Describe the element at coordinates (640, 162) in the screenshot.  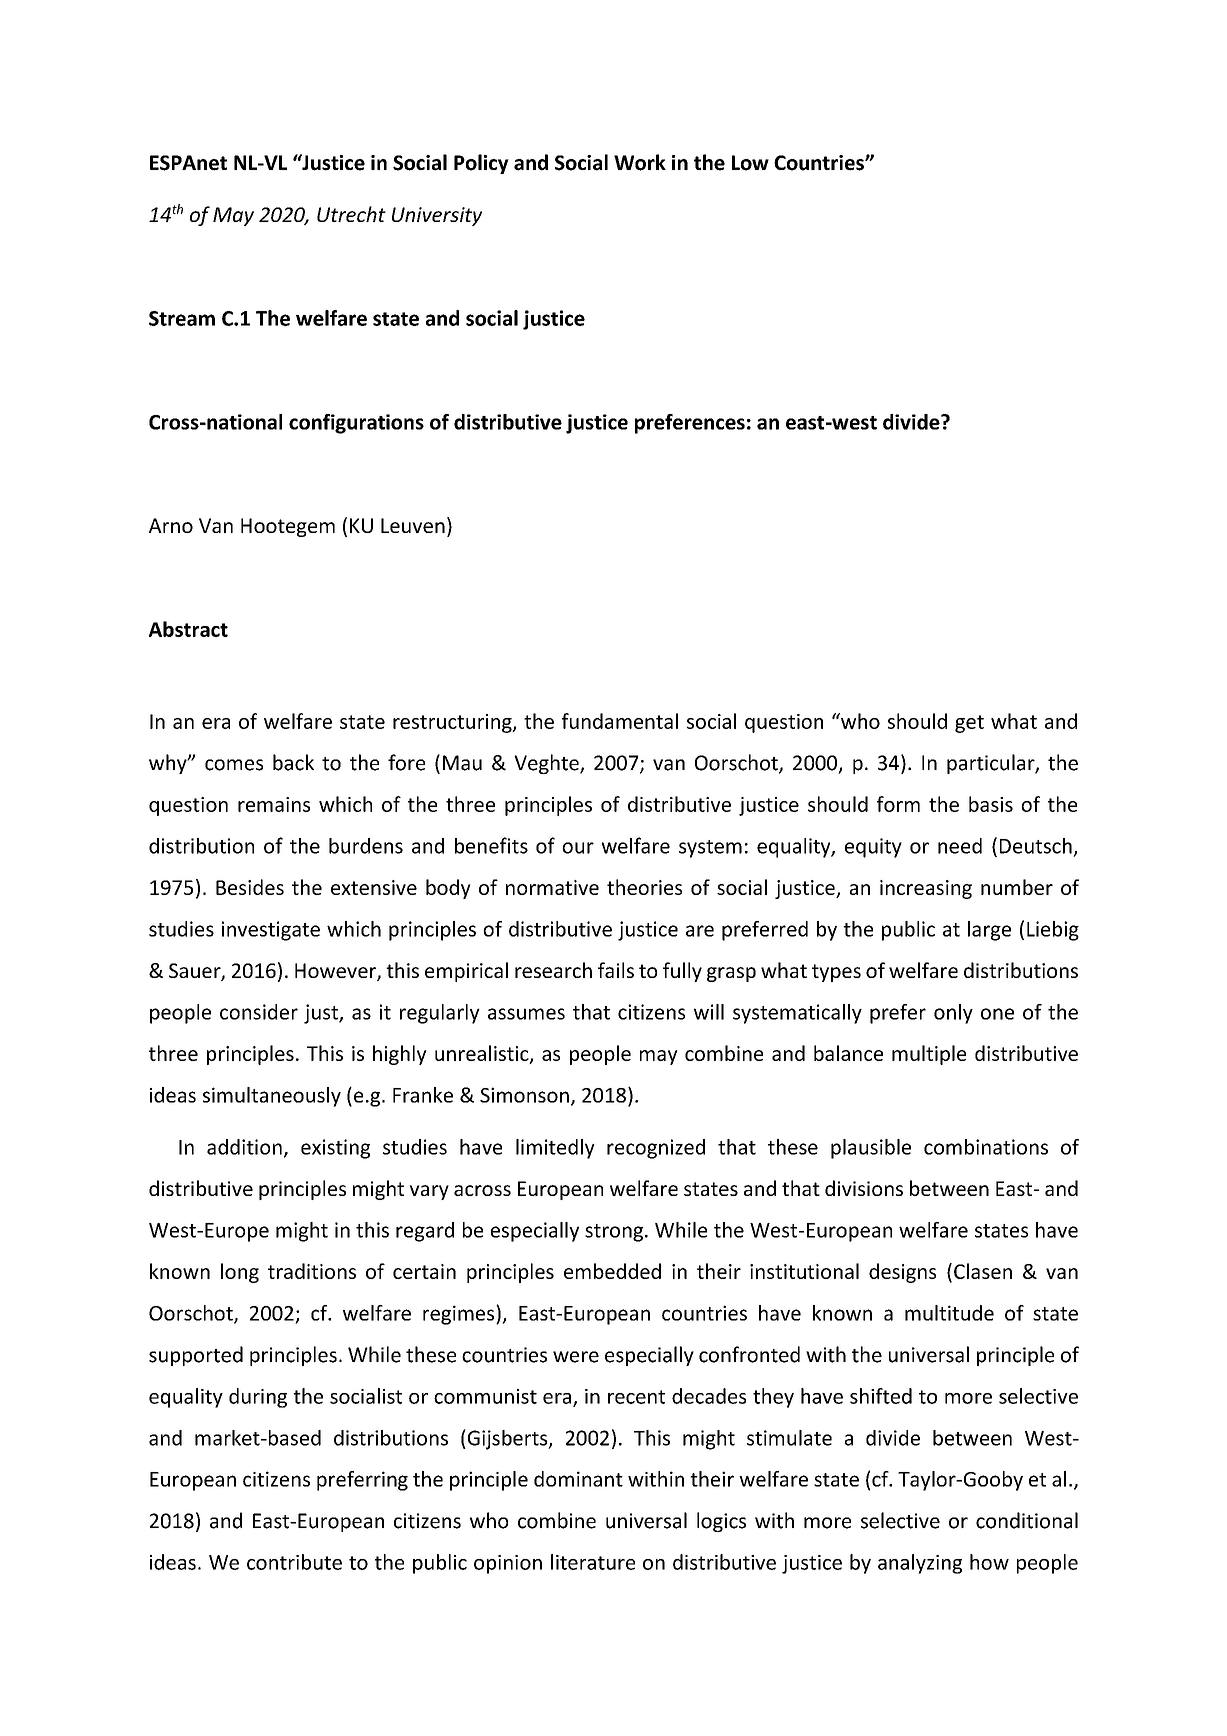
I see `Work` at that location.
